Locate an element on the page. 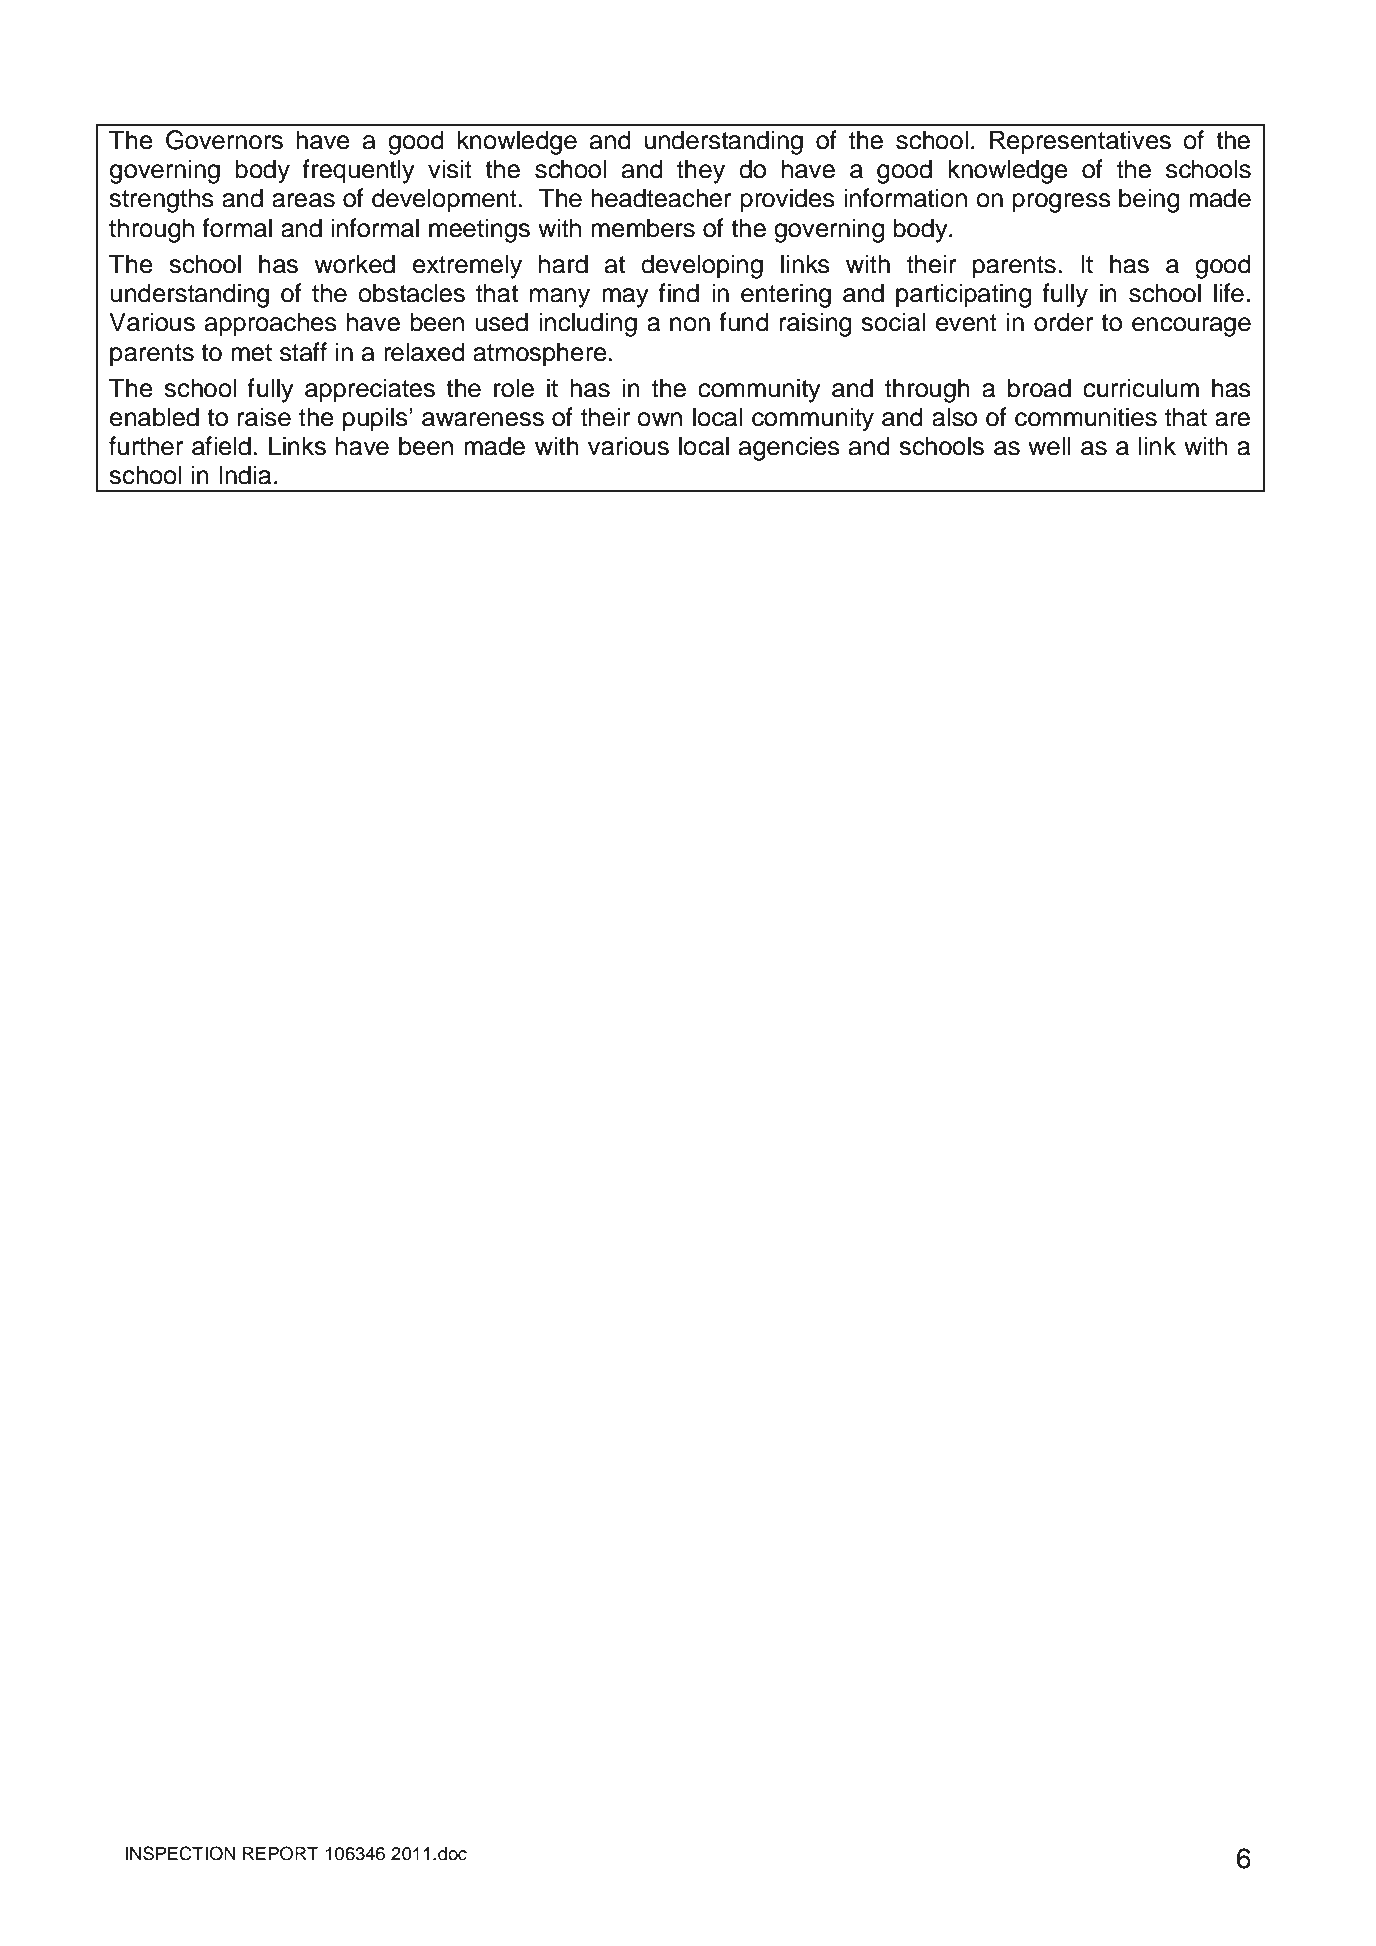 The height and width of the image is (1946, 1376). well is located at coordinates (1049, 446).
